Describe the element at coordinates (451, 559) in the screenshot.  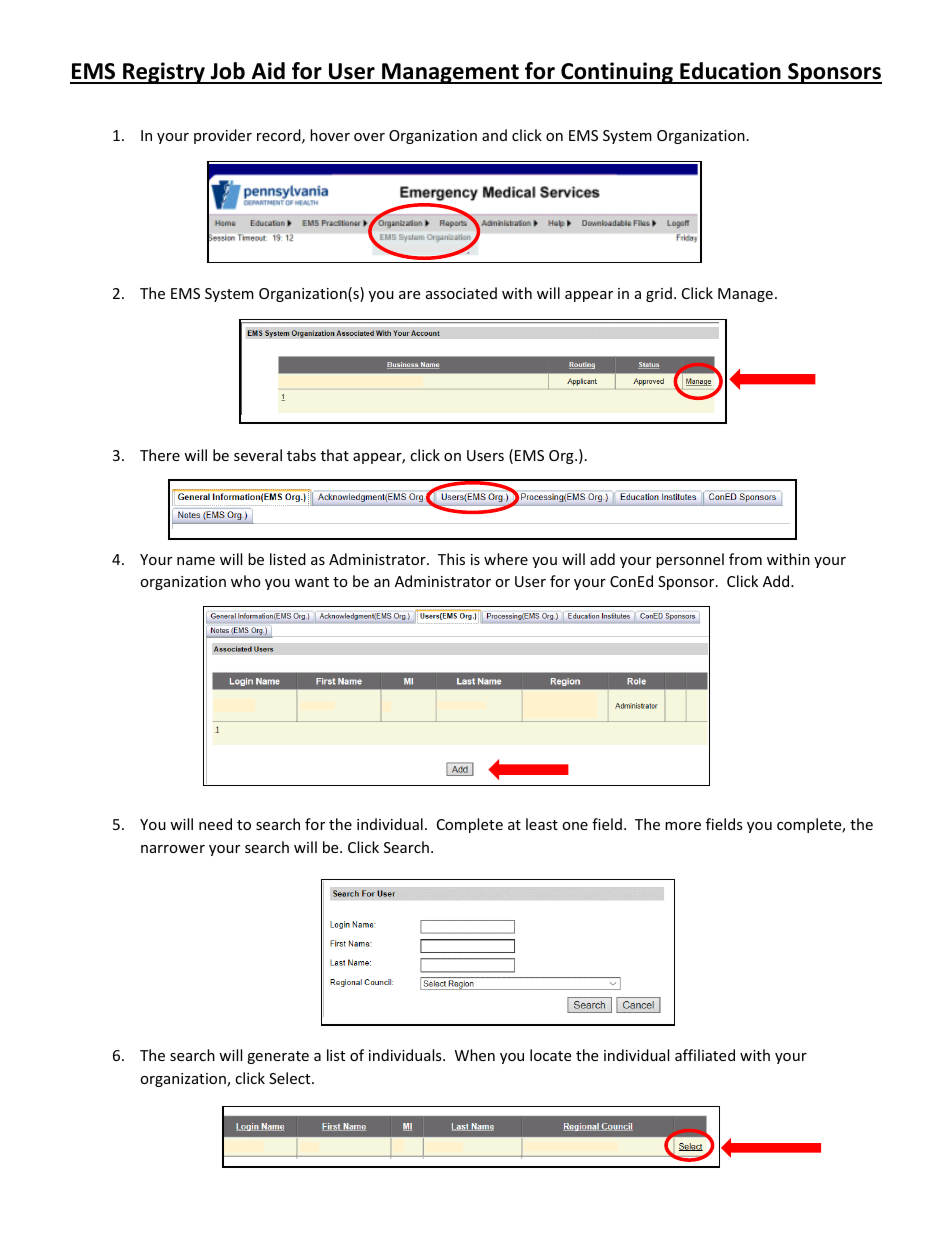
I see `This` at that location.
